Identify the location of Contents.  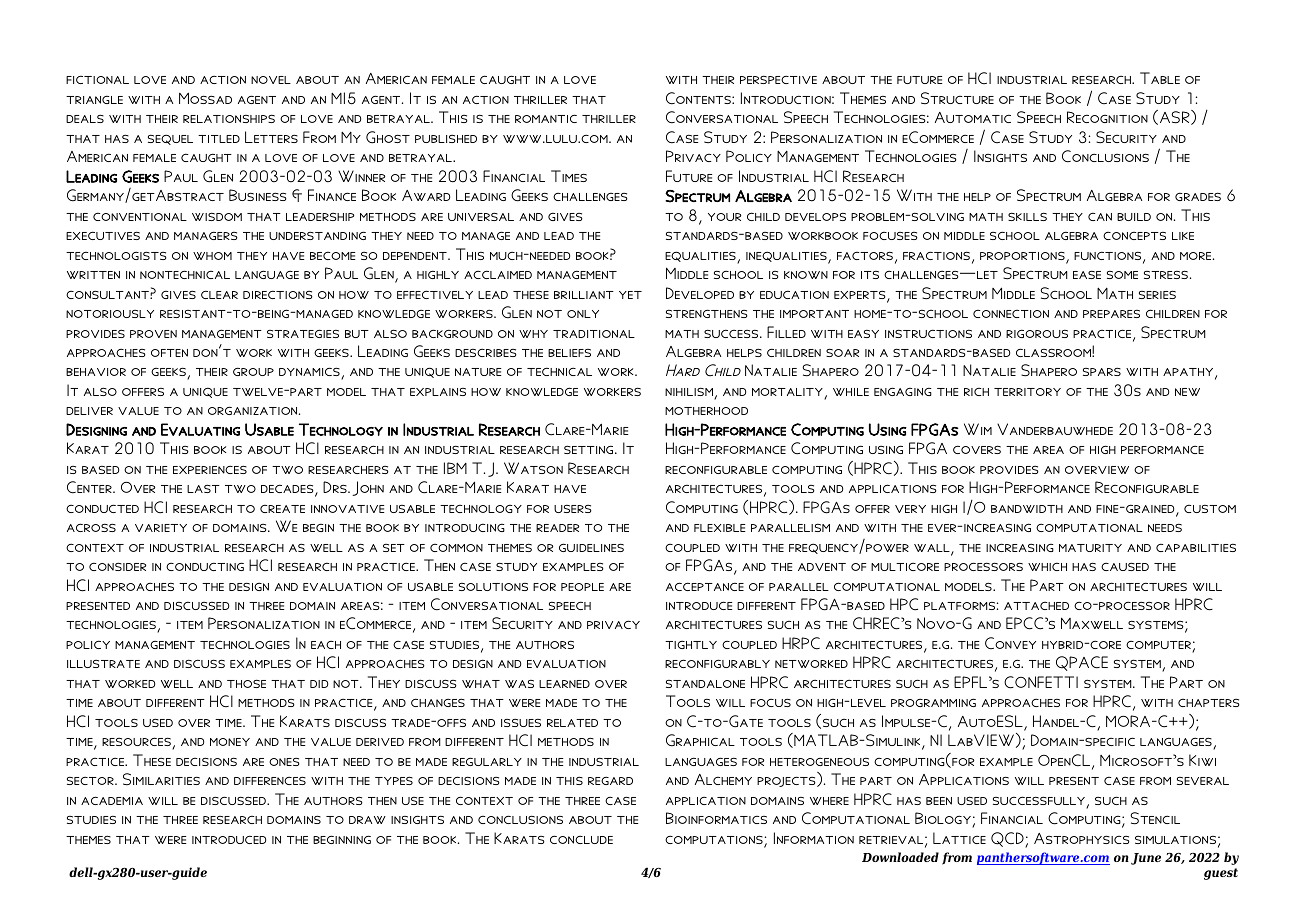
(699, 98).
